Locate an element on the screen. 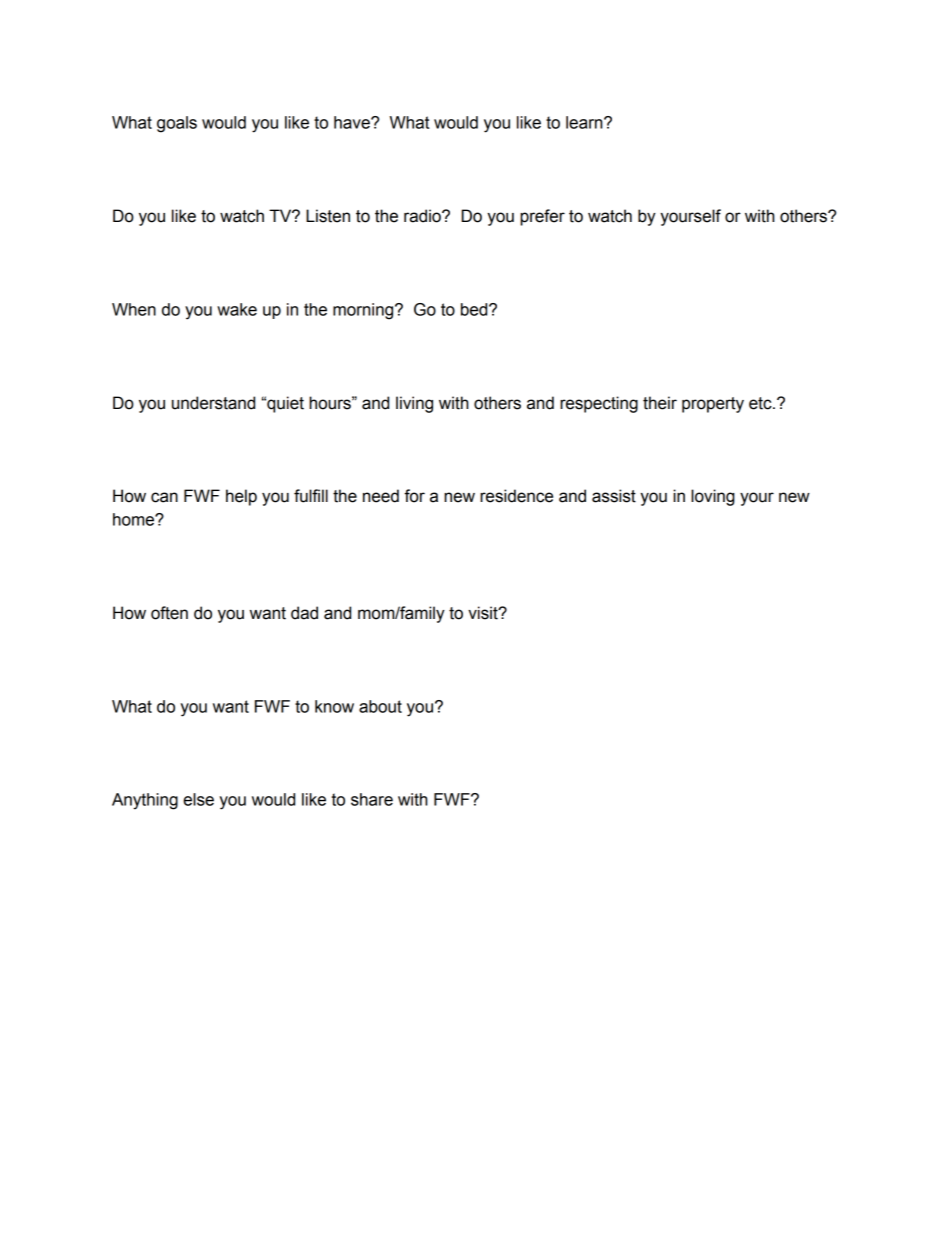 Image resolution: width=952 pixels, height=1233 pixels. their is located at coordinates (660, 403).
